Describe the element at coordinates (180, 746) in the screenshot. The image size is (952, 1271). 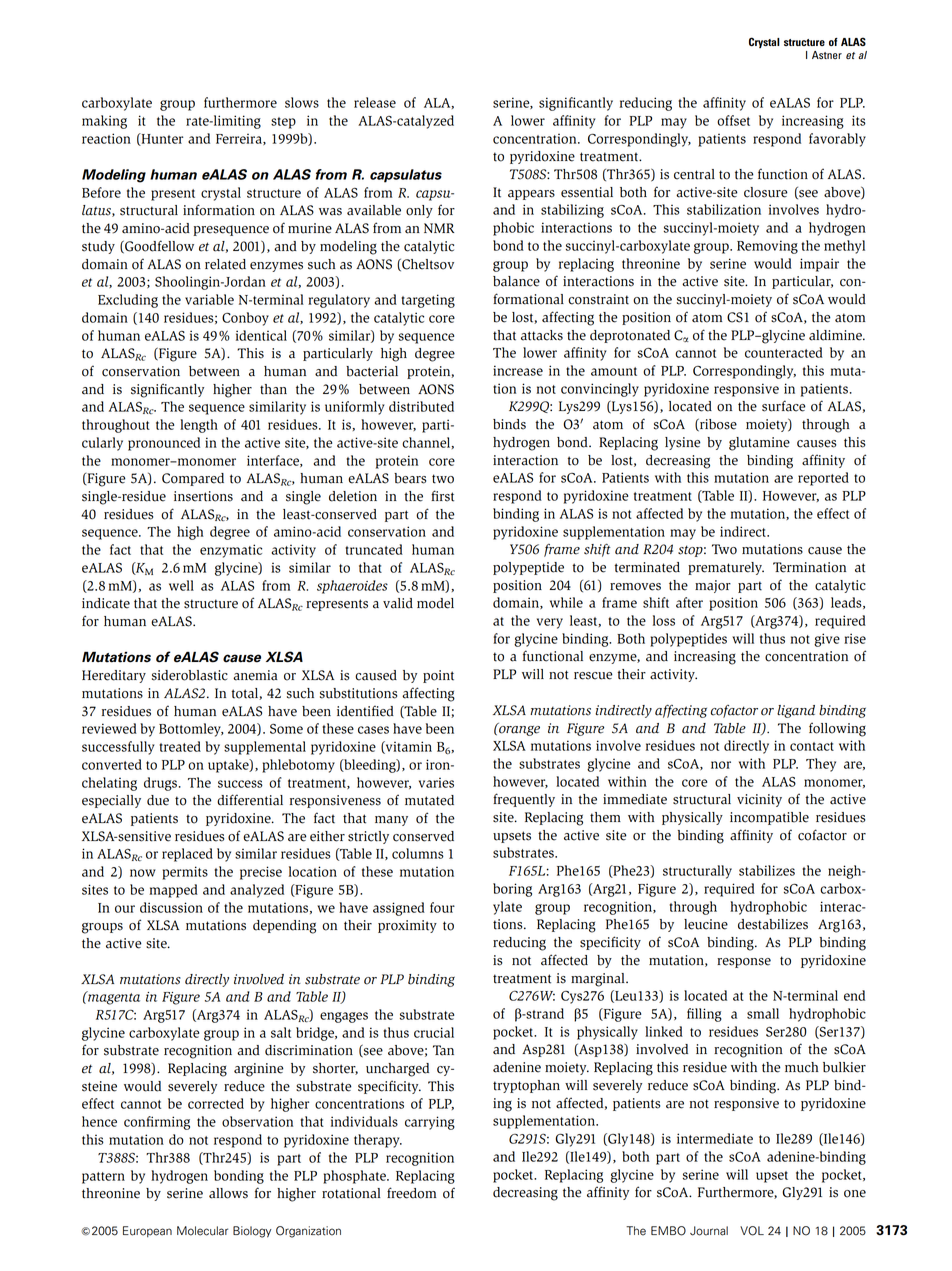
I see `treated` at that location.
